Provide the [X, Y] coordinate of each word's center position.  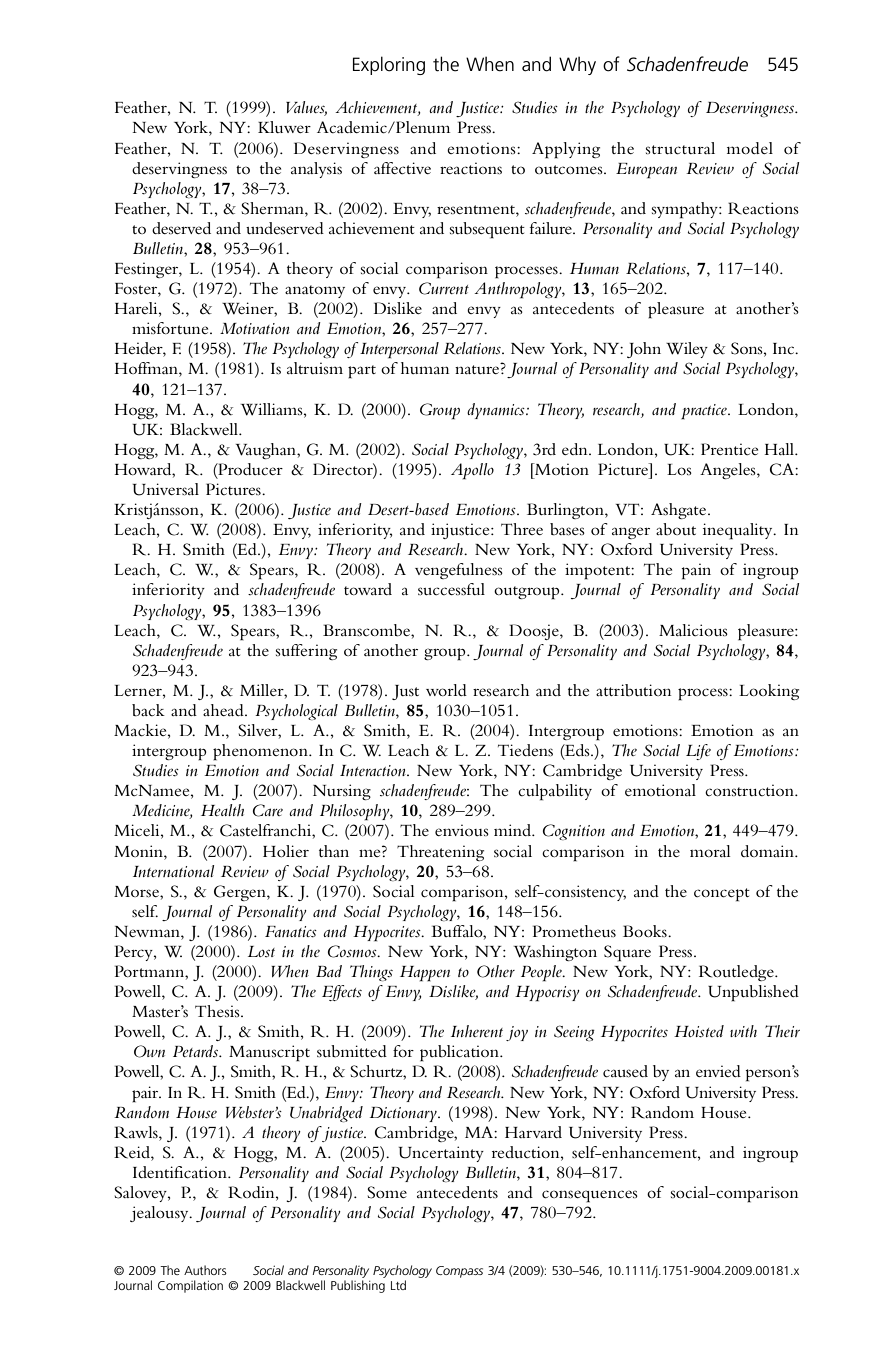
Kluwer [284, 127]
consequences [590, 1196]
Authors [205, 1270]
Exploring [389, 65]
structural [680, 148]
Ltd [398, 1285]
